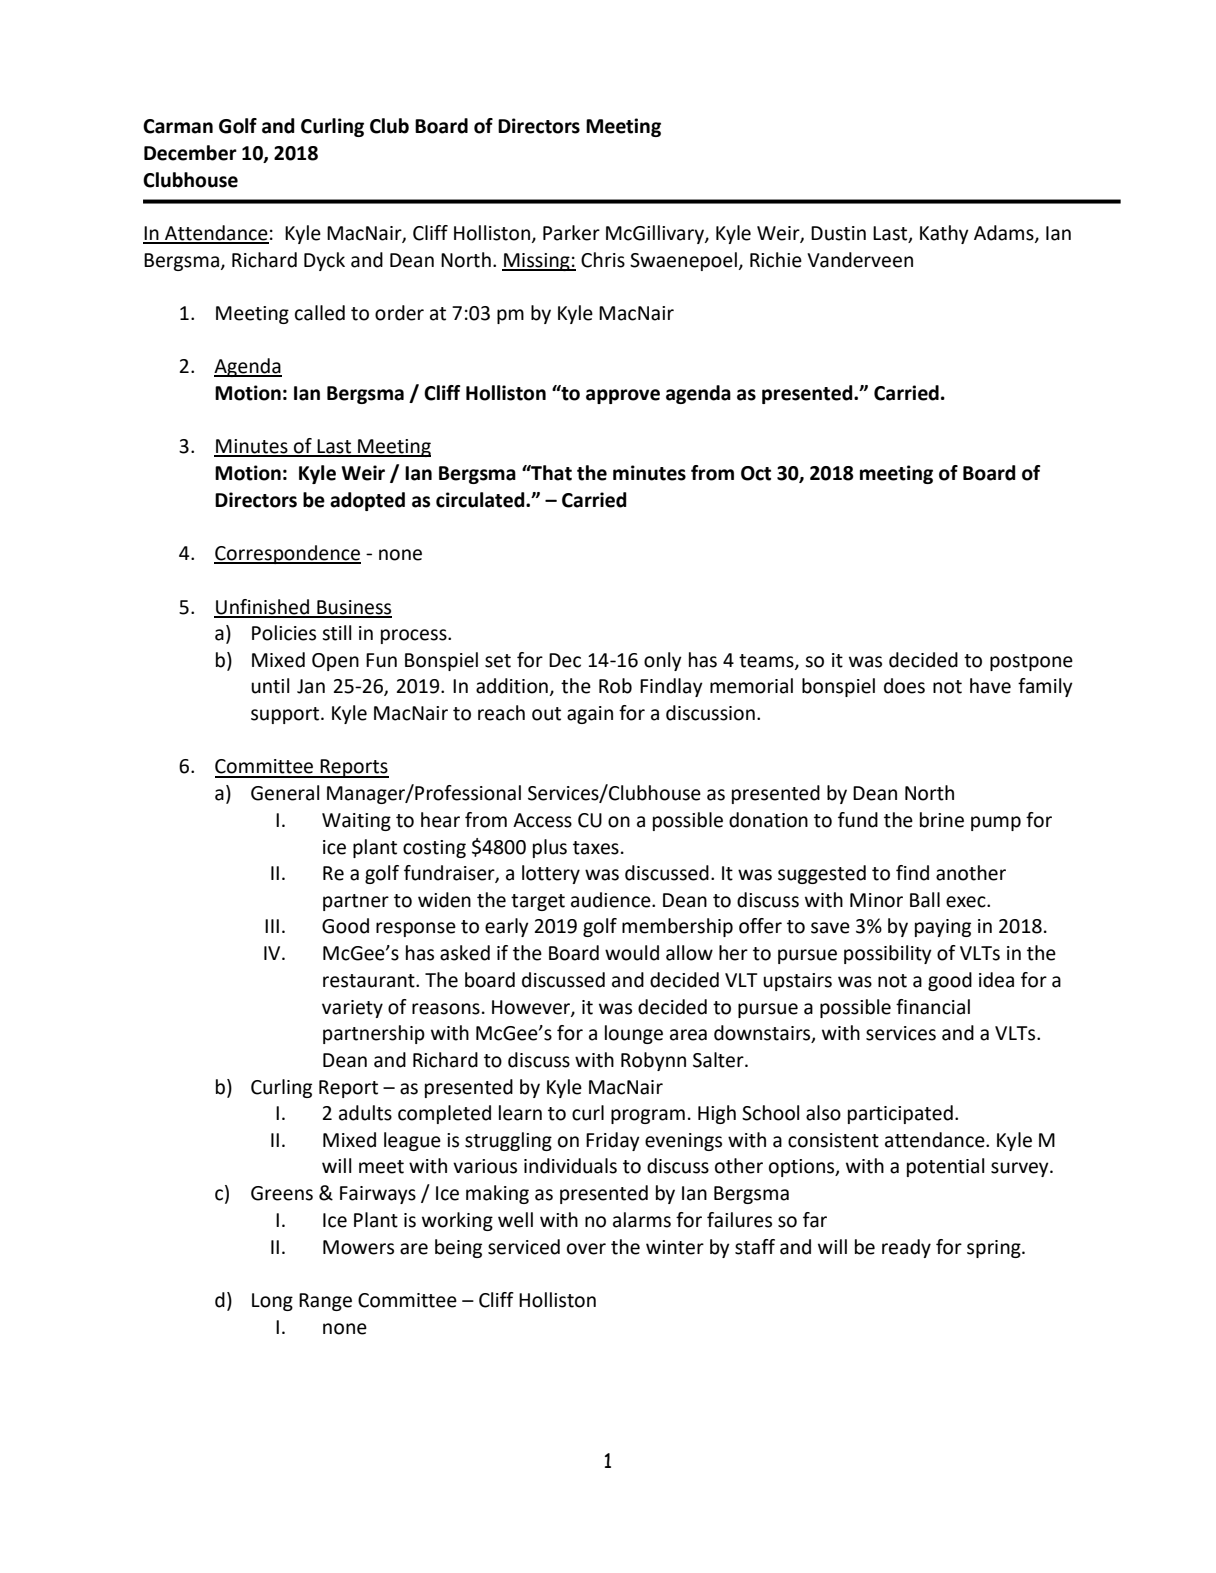  I want to click on Parker, so click(571, 233).
